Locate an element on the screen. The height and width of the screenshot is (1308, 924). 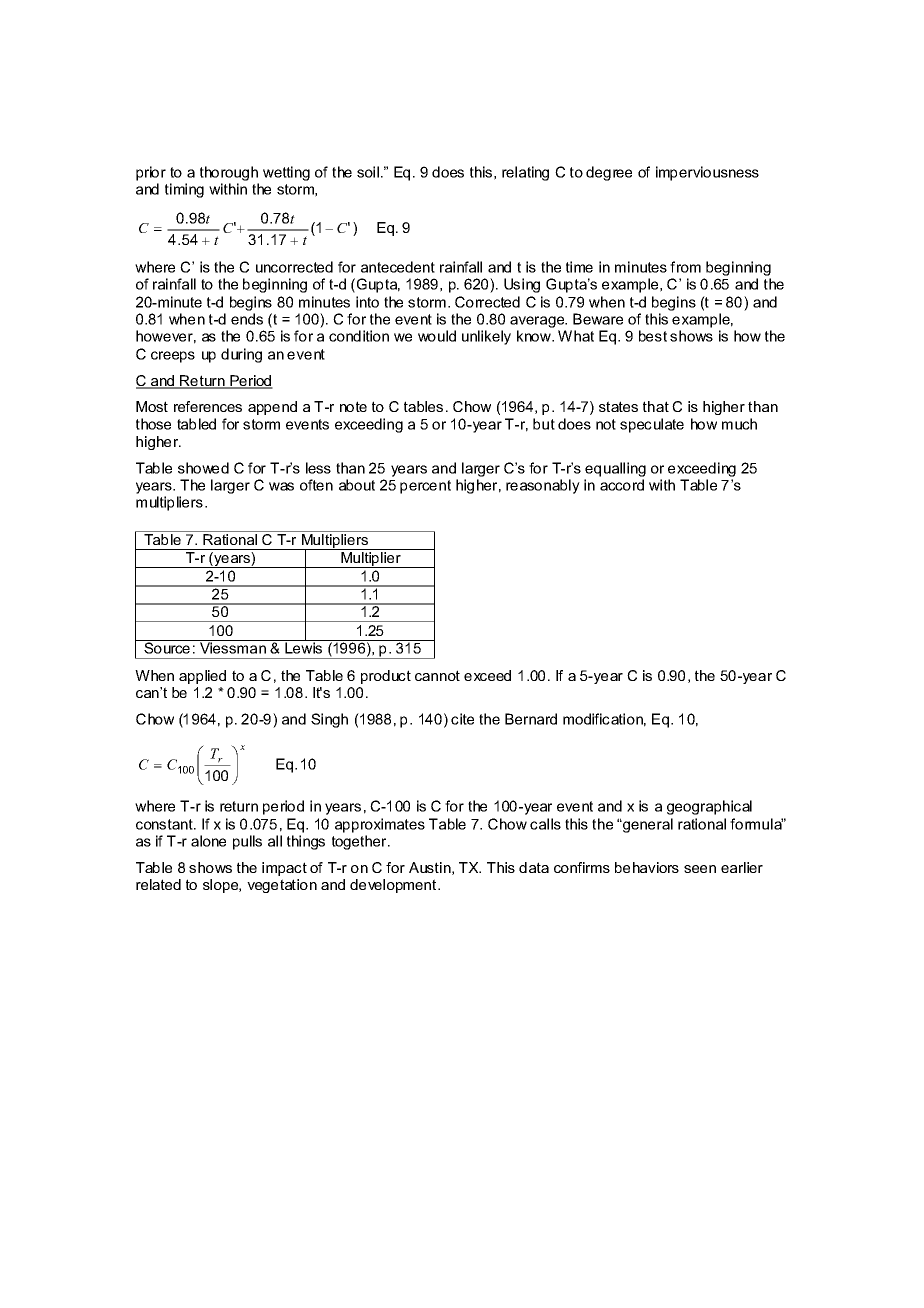
best is located at coordinates (653, 336).
